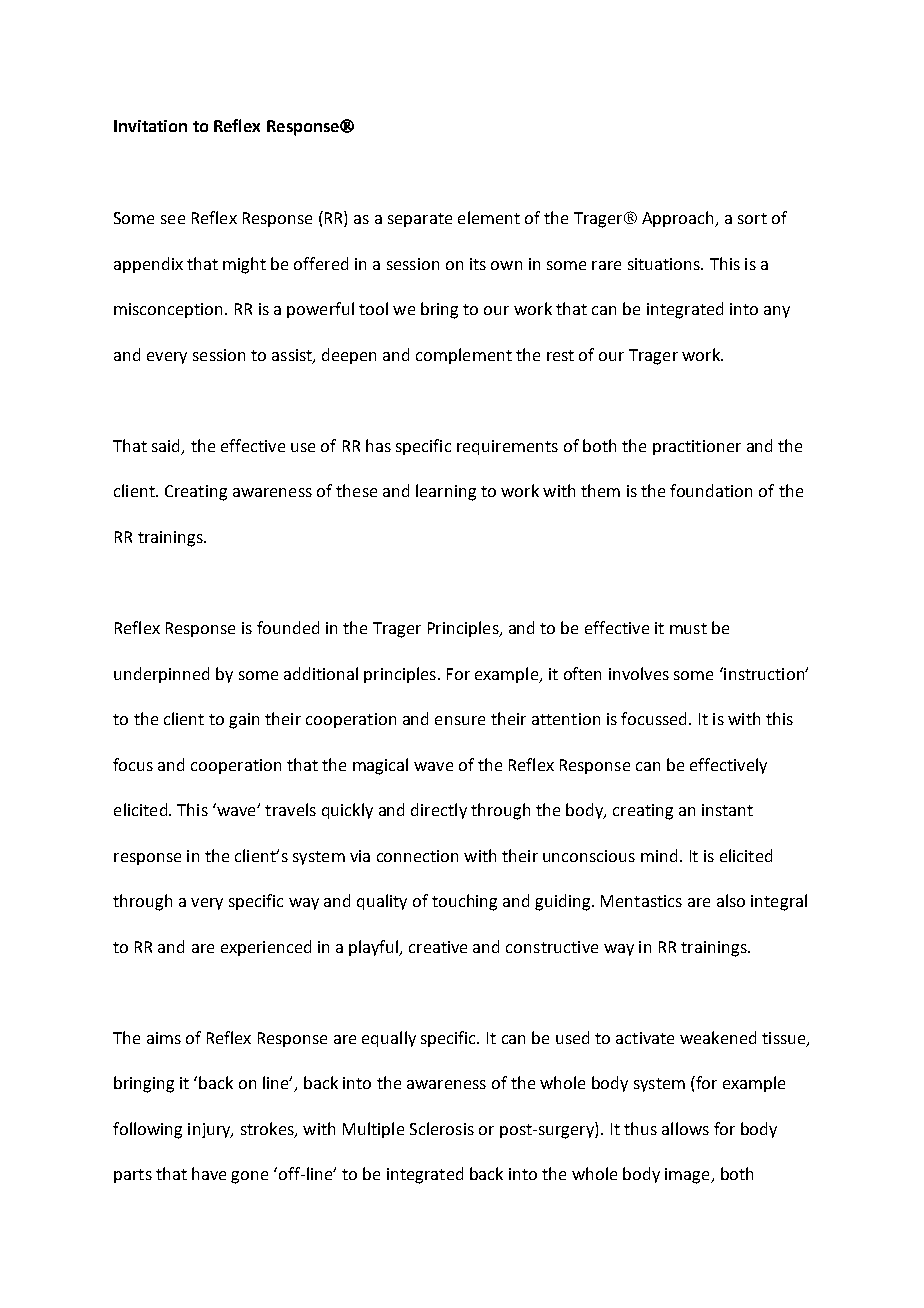 The height and width of the screenshot is (1308, 924). What do you see at coordinates (210, 1130) in the screenshot?
I see `injury` at bounding box center [210, 1130].
